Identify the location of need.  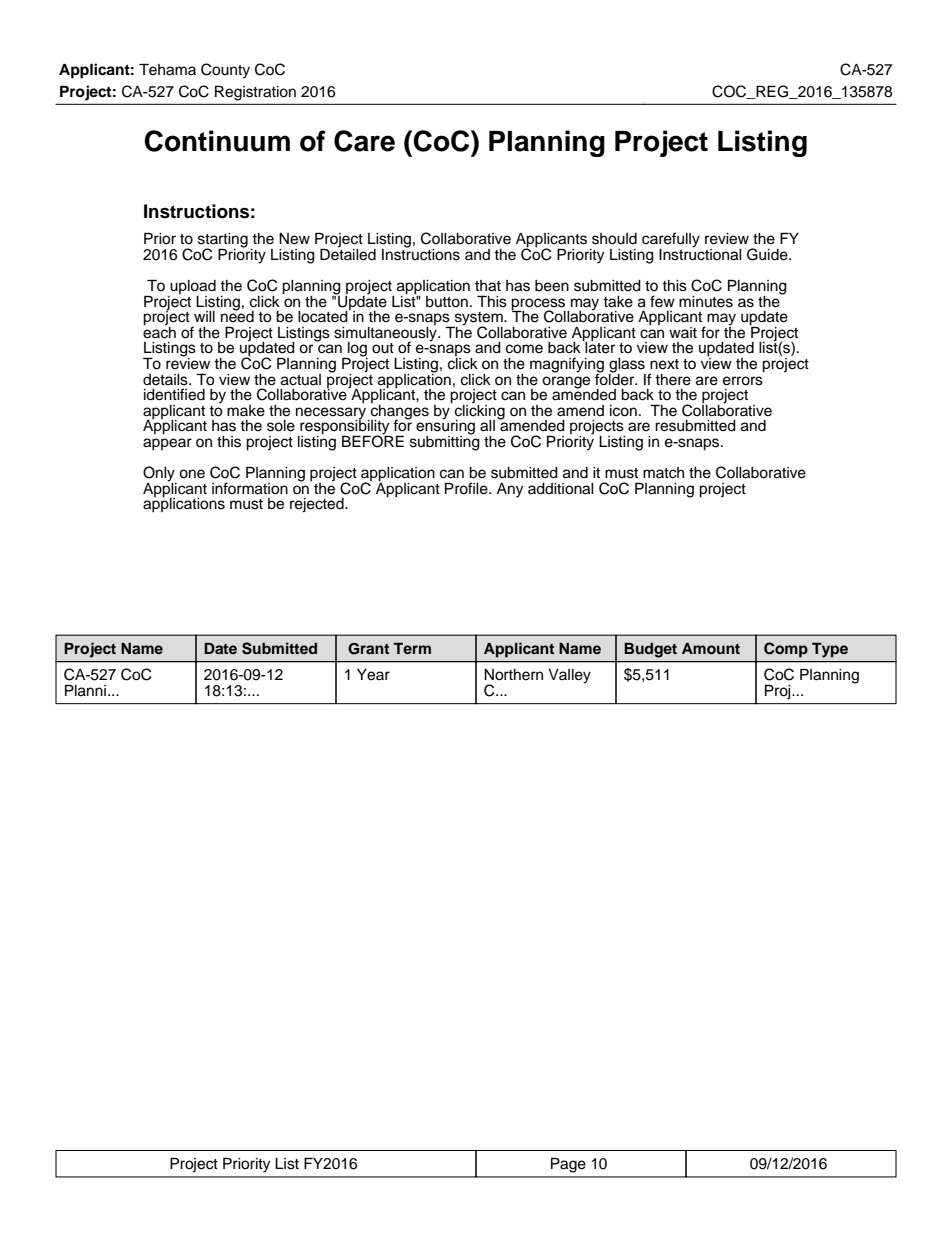
(237, 316).
